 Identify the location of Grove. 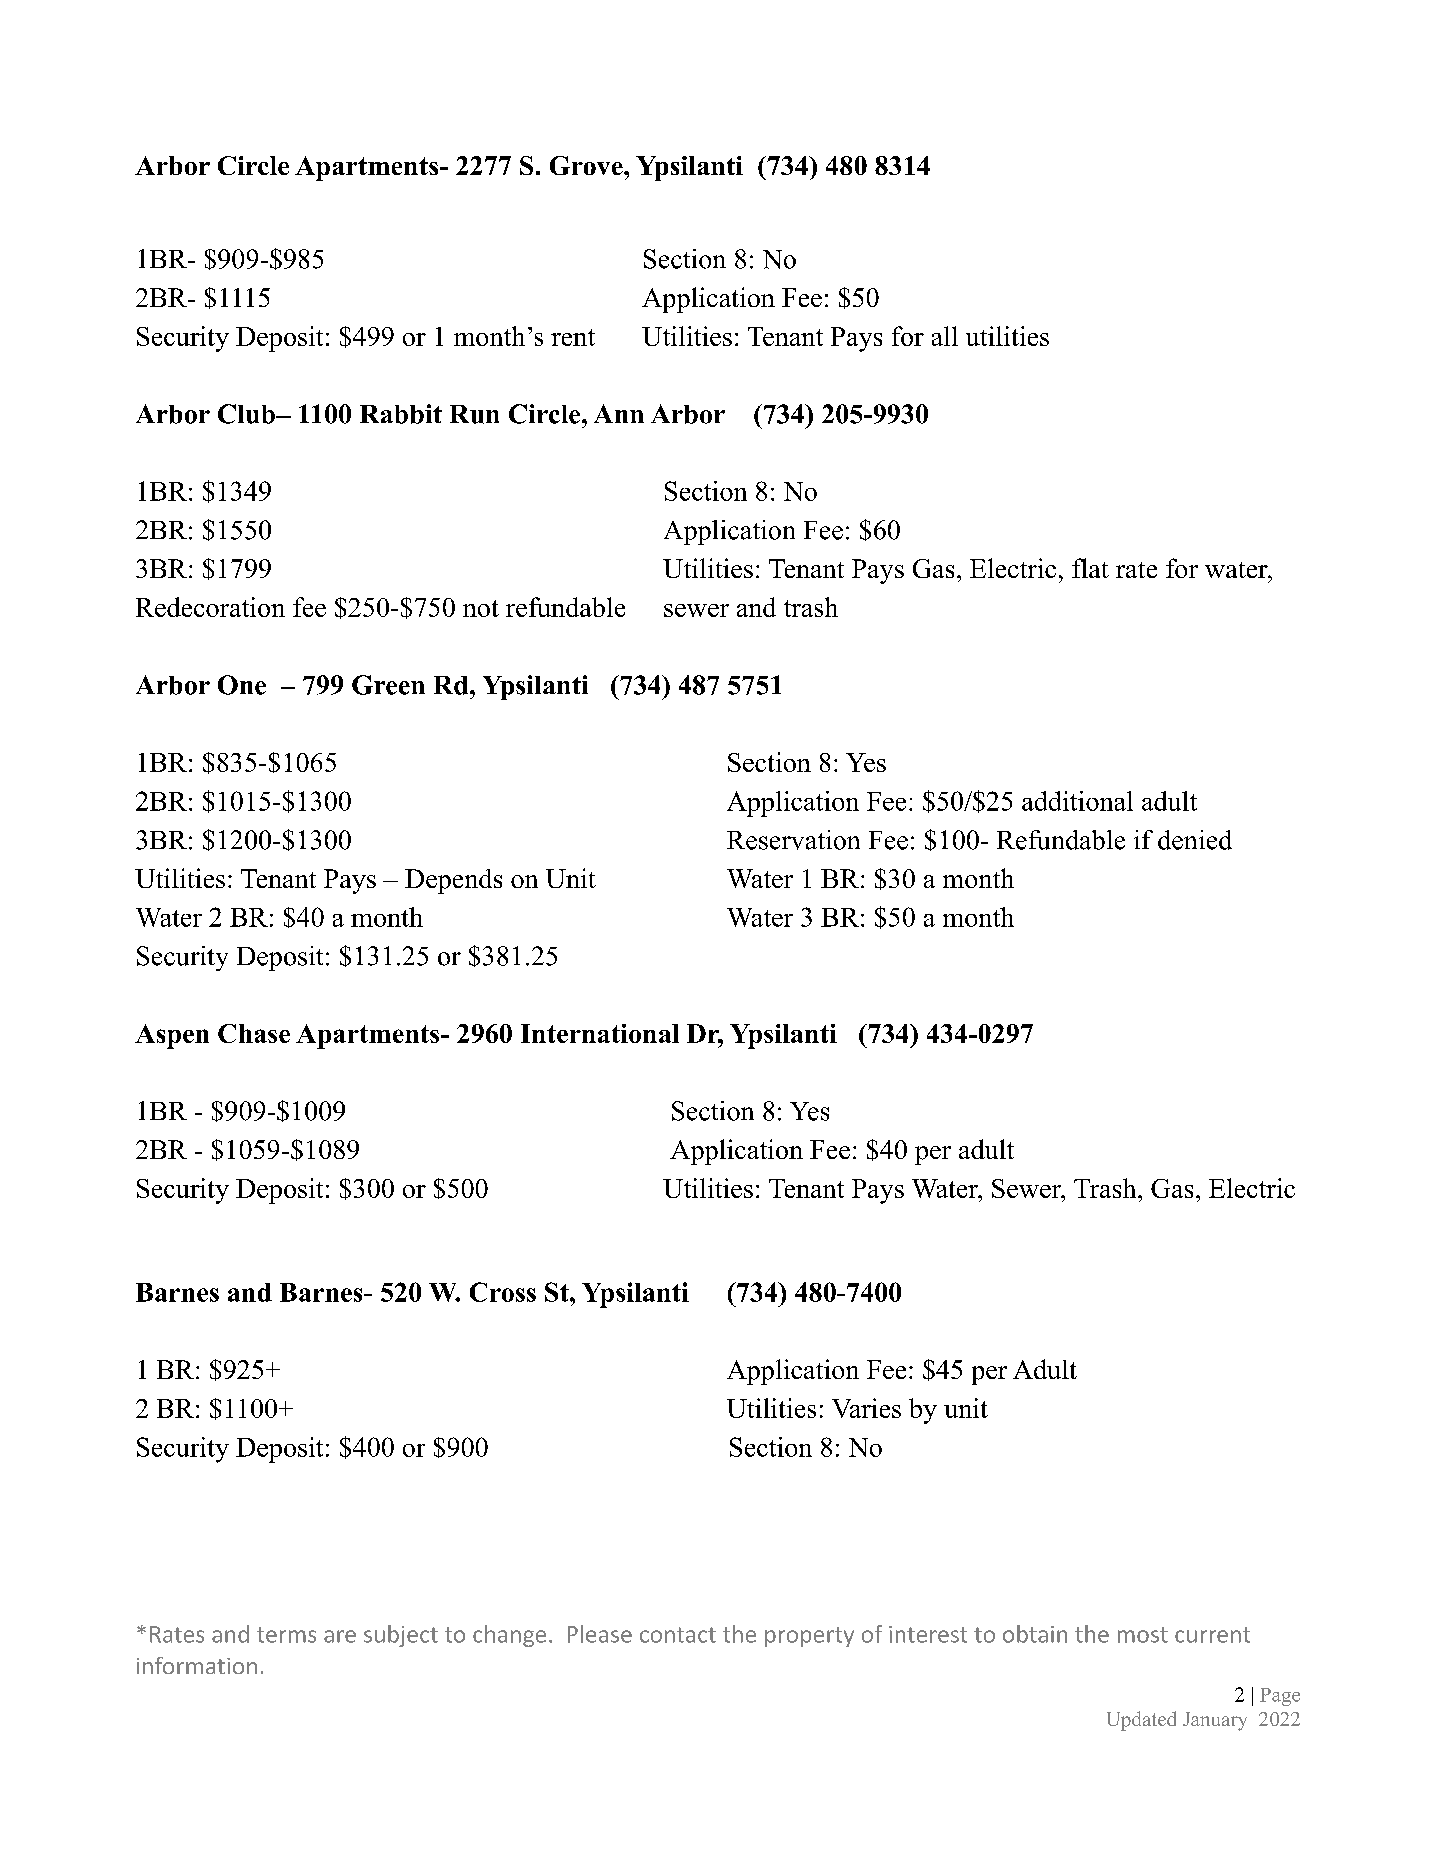
(587, 165).
